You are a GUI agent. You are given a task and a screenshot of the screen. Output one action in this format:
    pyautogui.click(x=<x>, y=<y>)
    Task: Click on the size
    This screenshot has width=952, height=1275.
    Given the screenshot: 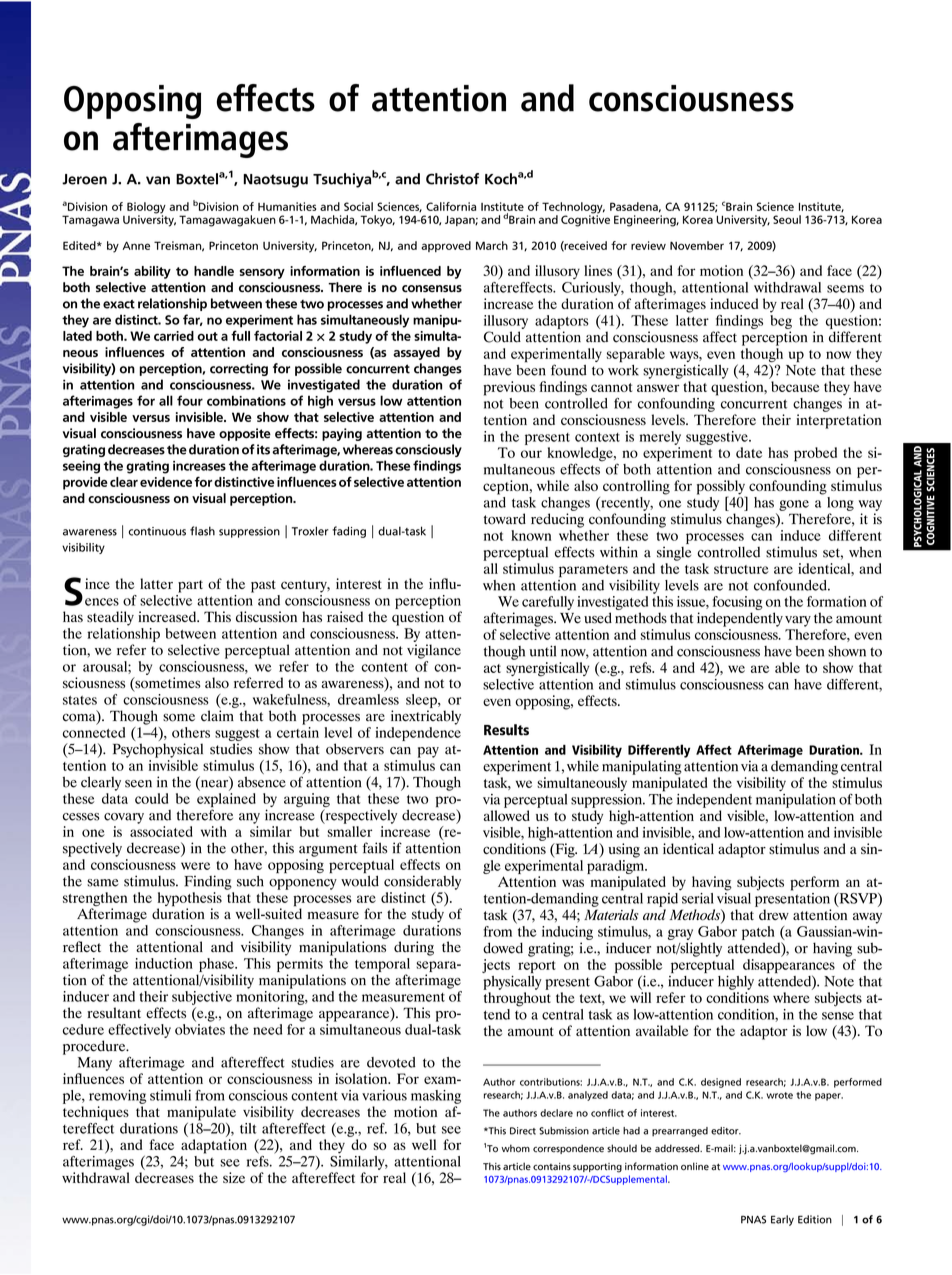 What is the action you would take?
    pyautogui.click(x=234, y=1177)
